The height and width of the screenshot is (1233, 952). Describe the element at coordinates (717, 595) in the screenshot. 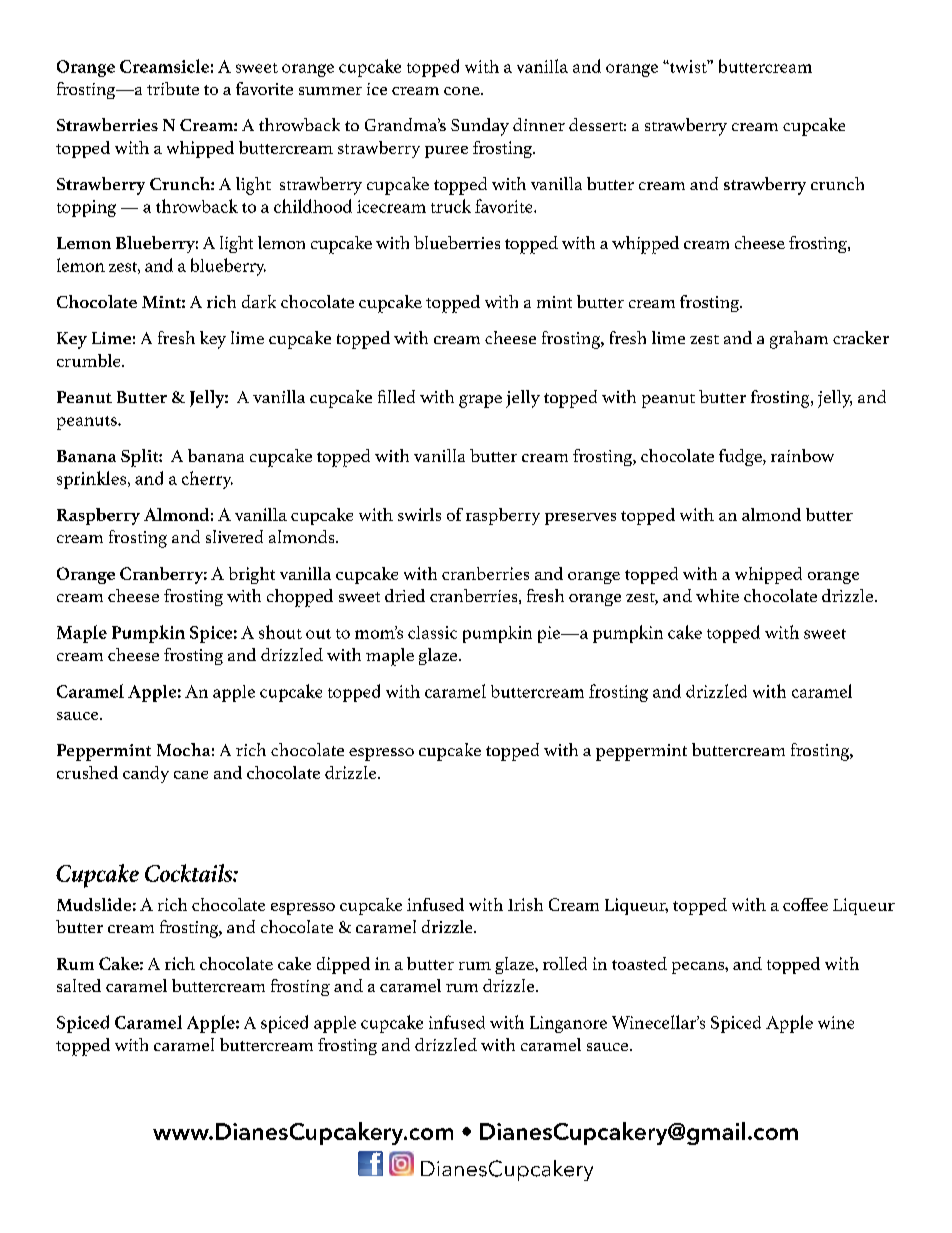

I see `white` at that location.
